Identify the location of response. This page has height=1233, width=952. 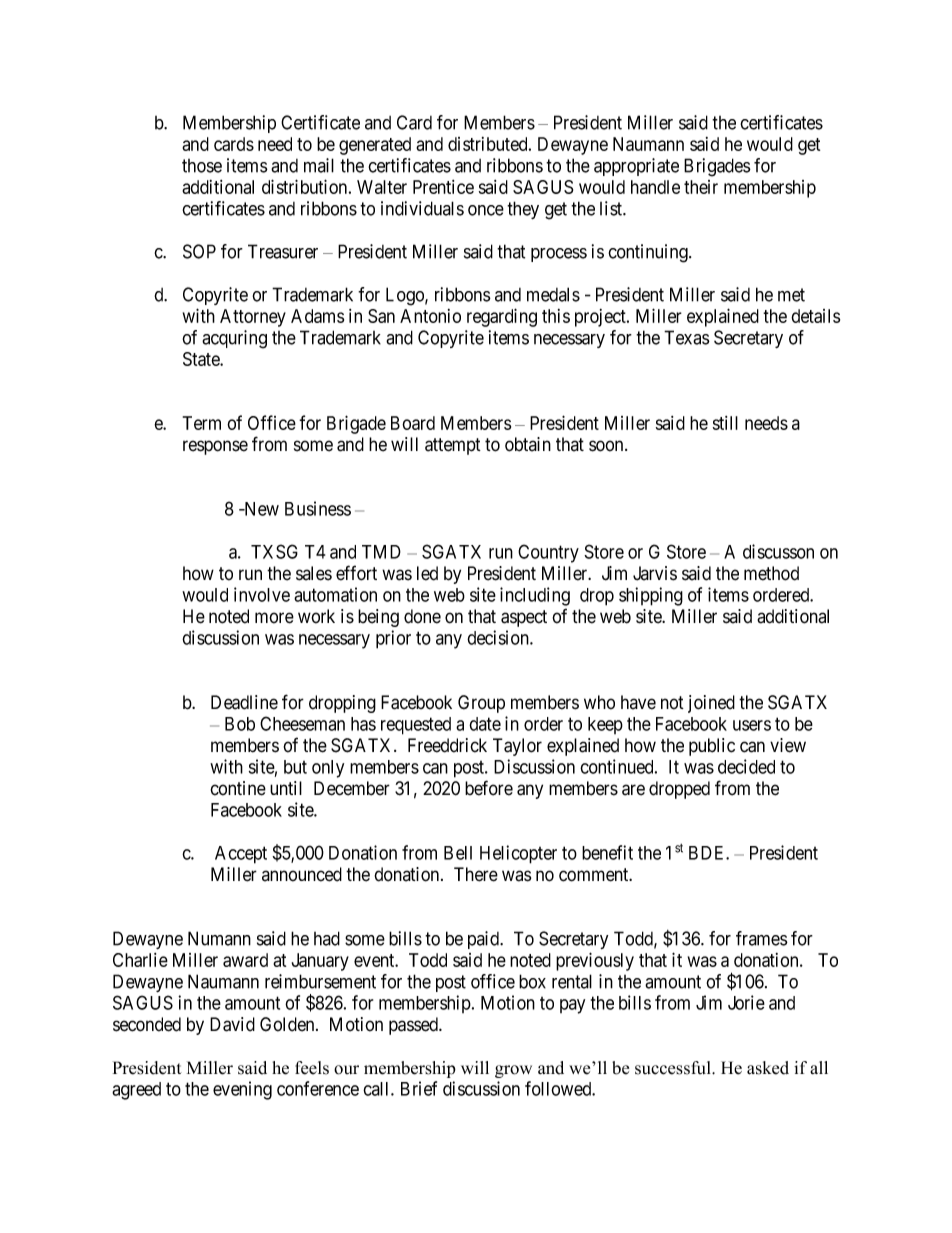
(215, 447).
